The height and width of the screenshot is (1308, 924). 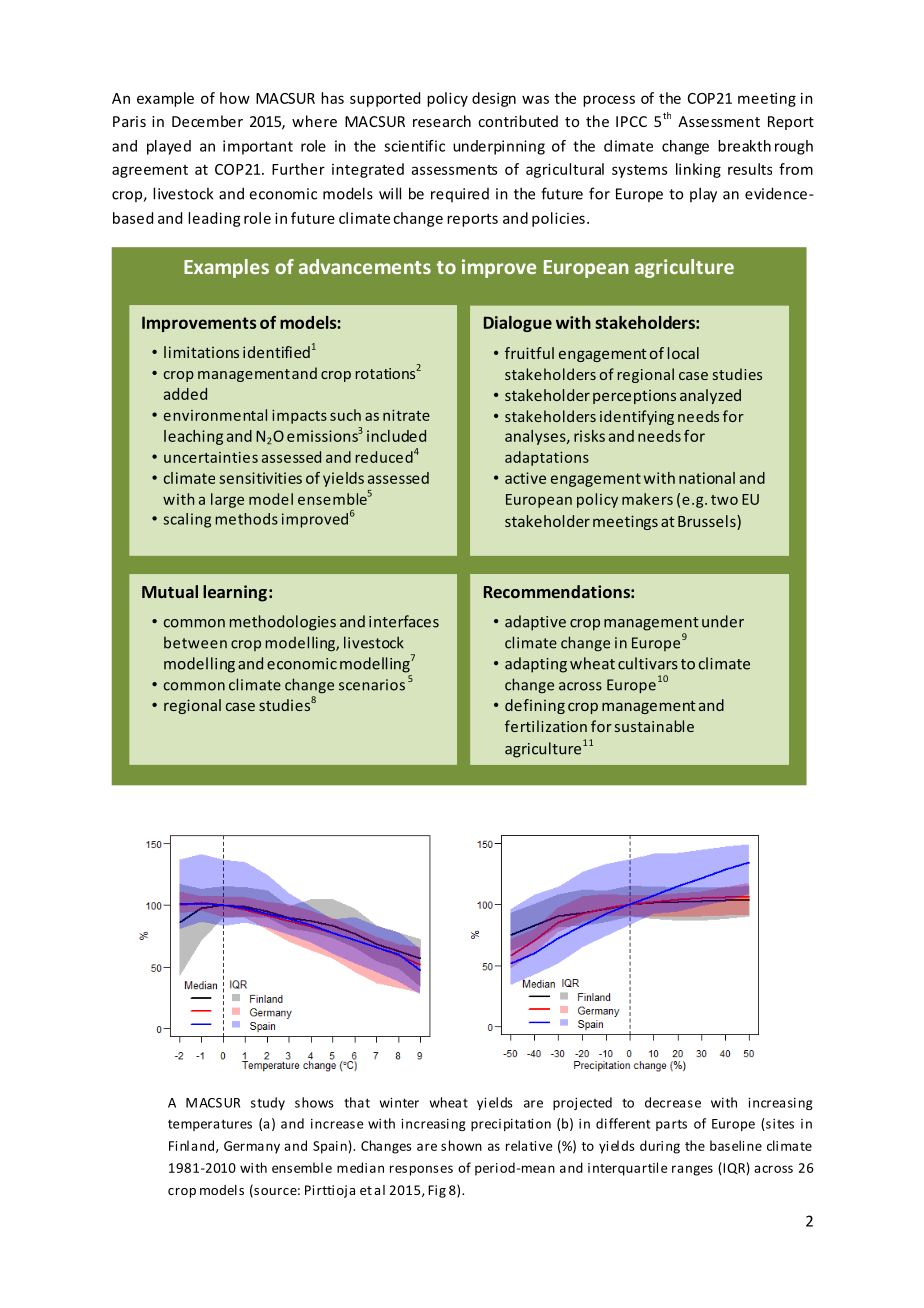 I want to click on active, so click(x=525, y=478).
